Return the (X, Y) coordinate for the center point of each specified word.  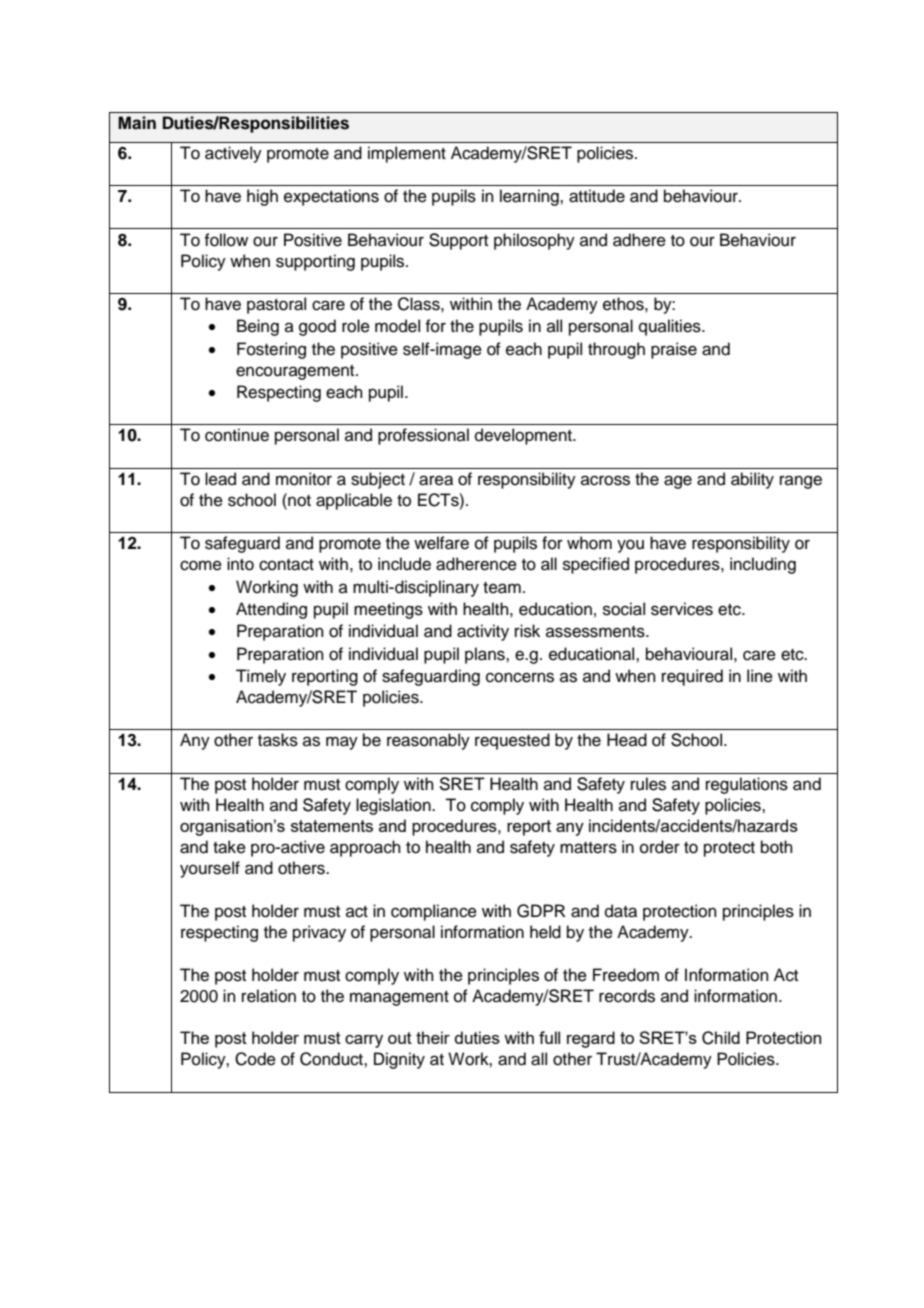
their (433, 1037)
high (262, 197)
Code (255, 1059)
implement (407, 154)
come (201, 565)
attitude (597, 196)
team (502, 588)
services (682, 609)
